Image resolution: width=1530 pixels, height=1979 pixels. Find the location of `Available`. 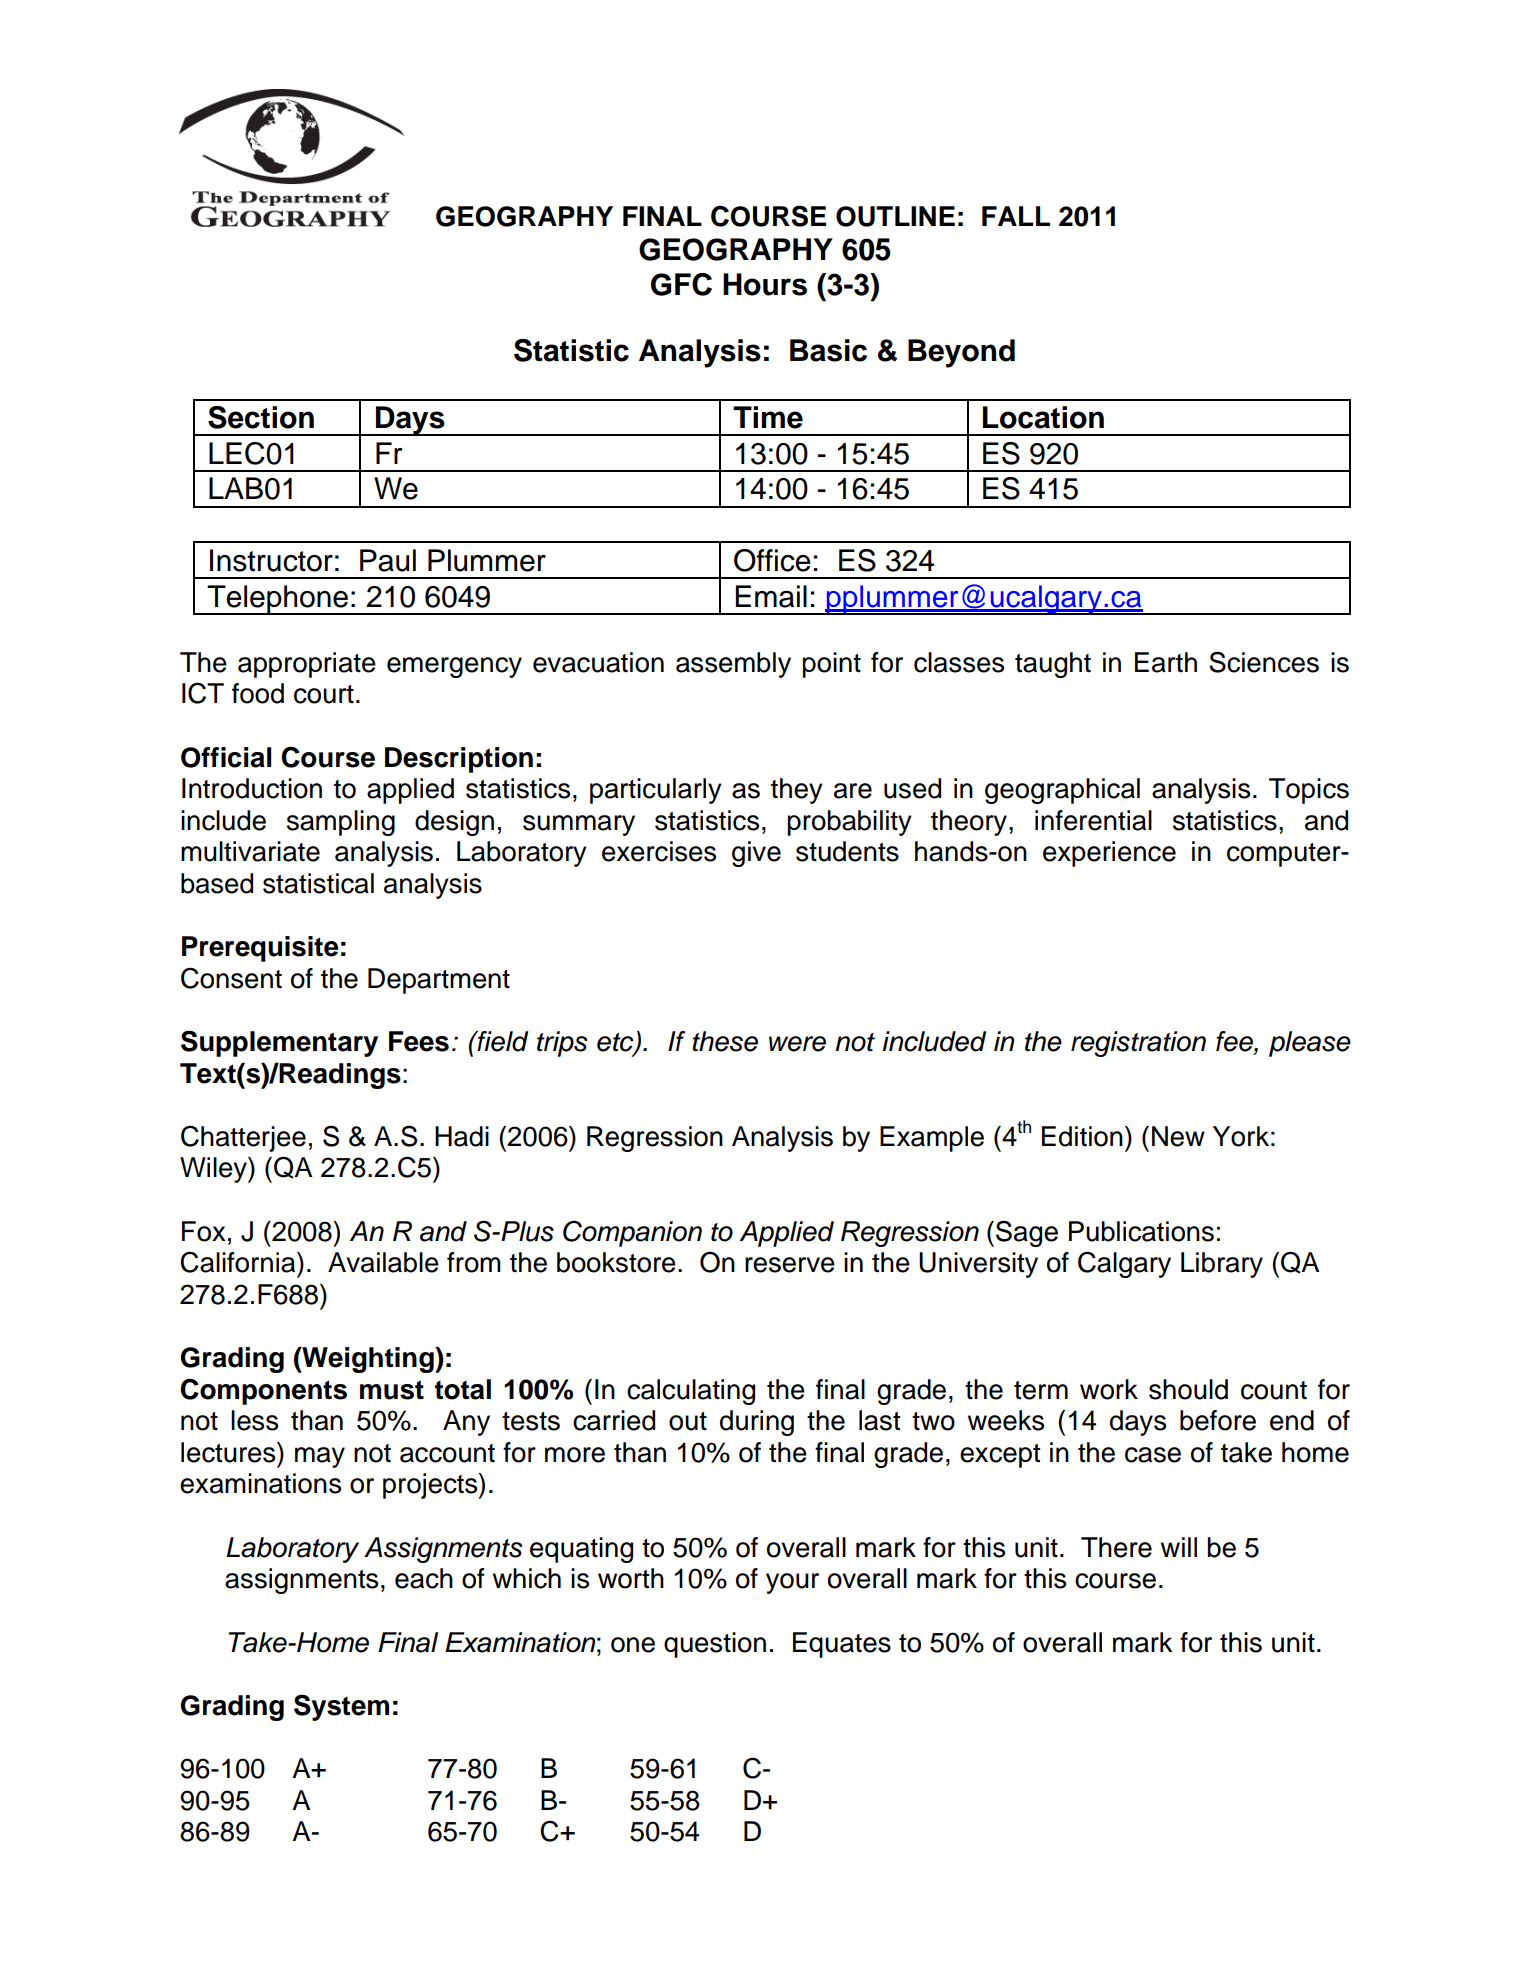

Available is located at coordinates (383, 1262).
